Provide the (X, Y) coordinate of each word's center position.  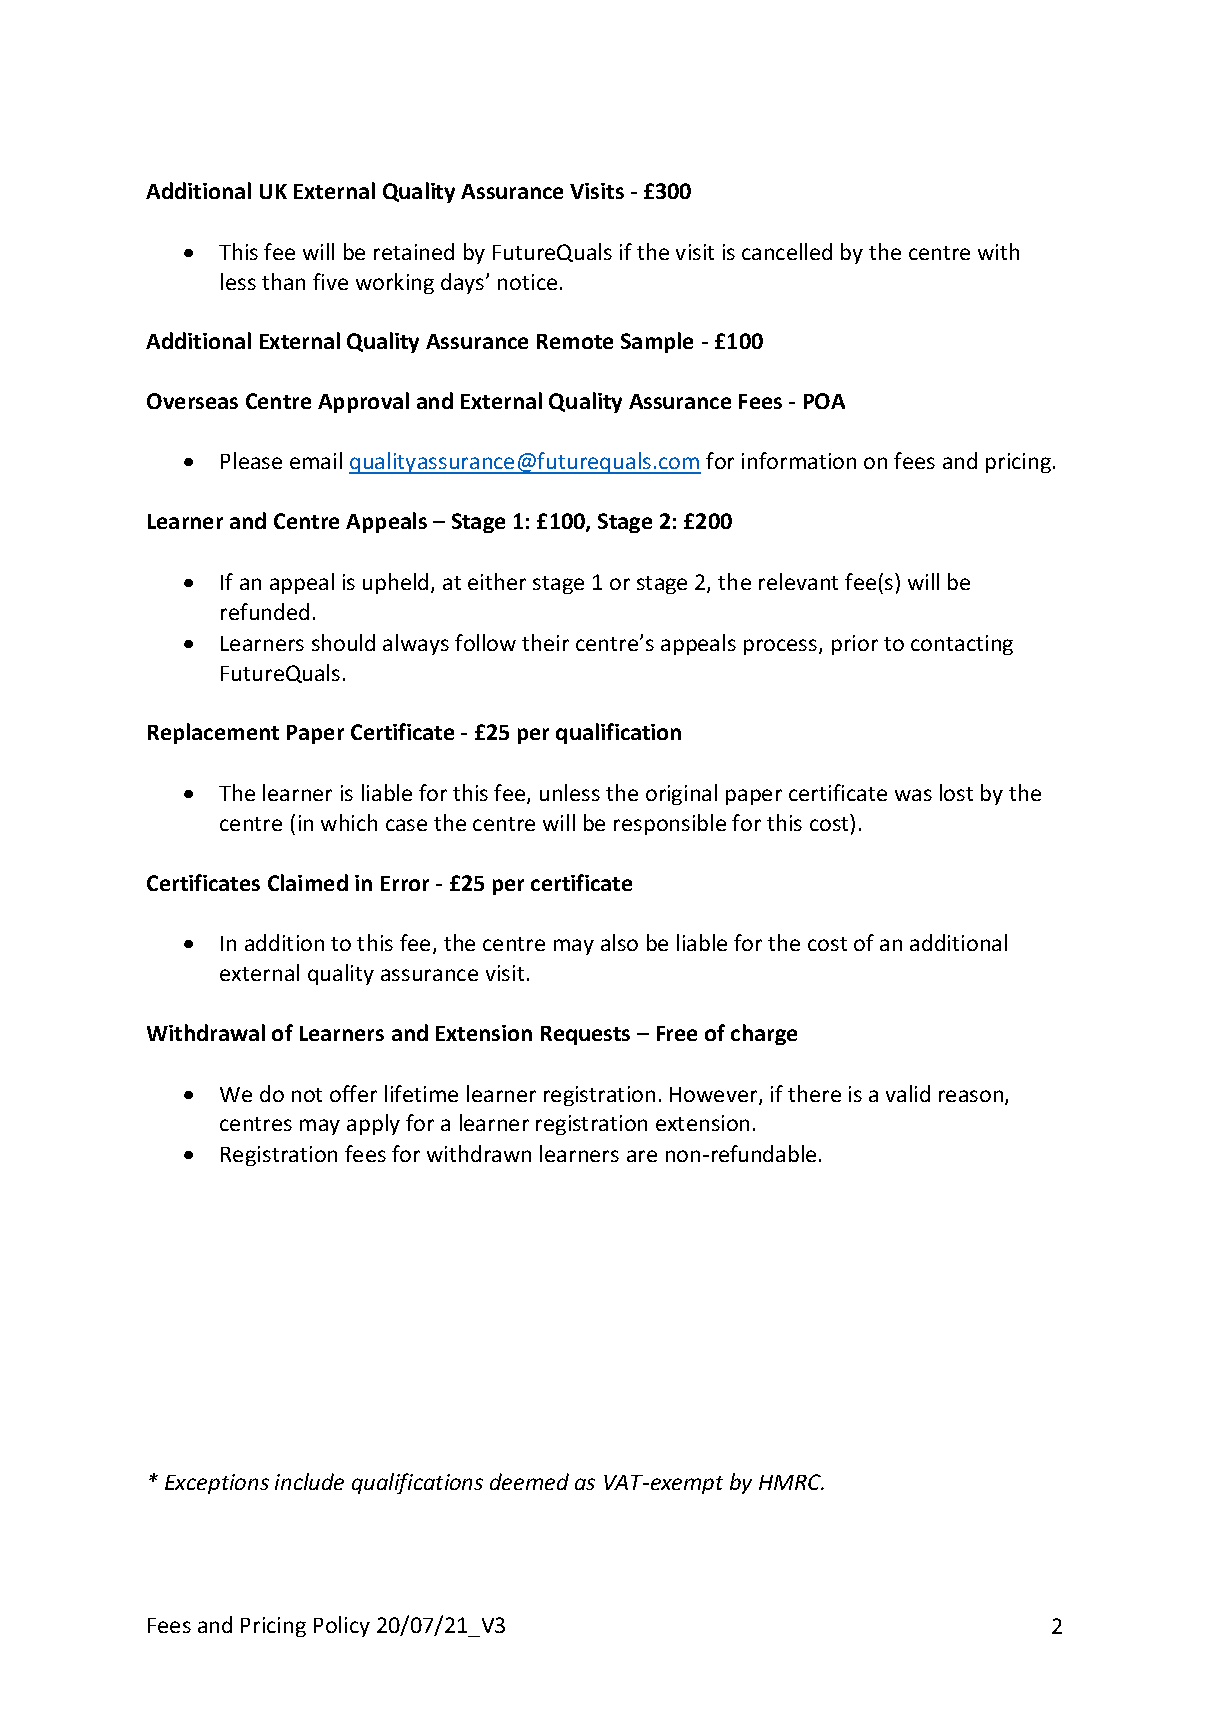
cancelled (787, 251)
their (545, 642)
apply (373, 1124)
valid (908, 1093)
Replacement (213, 733)
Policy (342, 1626)
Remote (575, 341)
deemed (529, 1481)
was (913, 795)
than (283, 281)
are (642, 1156)
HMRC (791, 1482)
